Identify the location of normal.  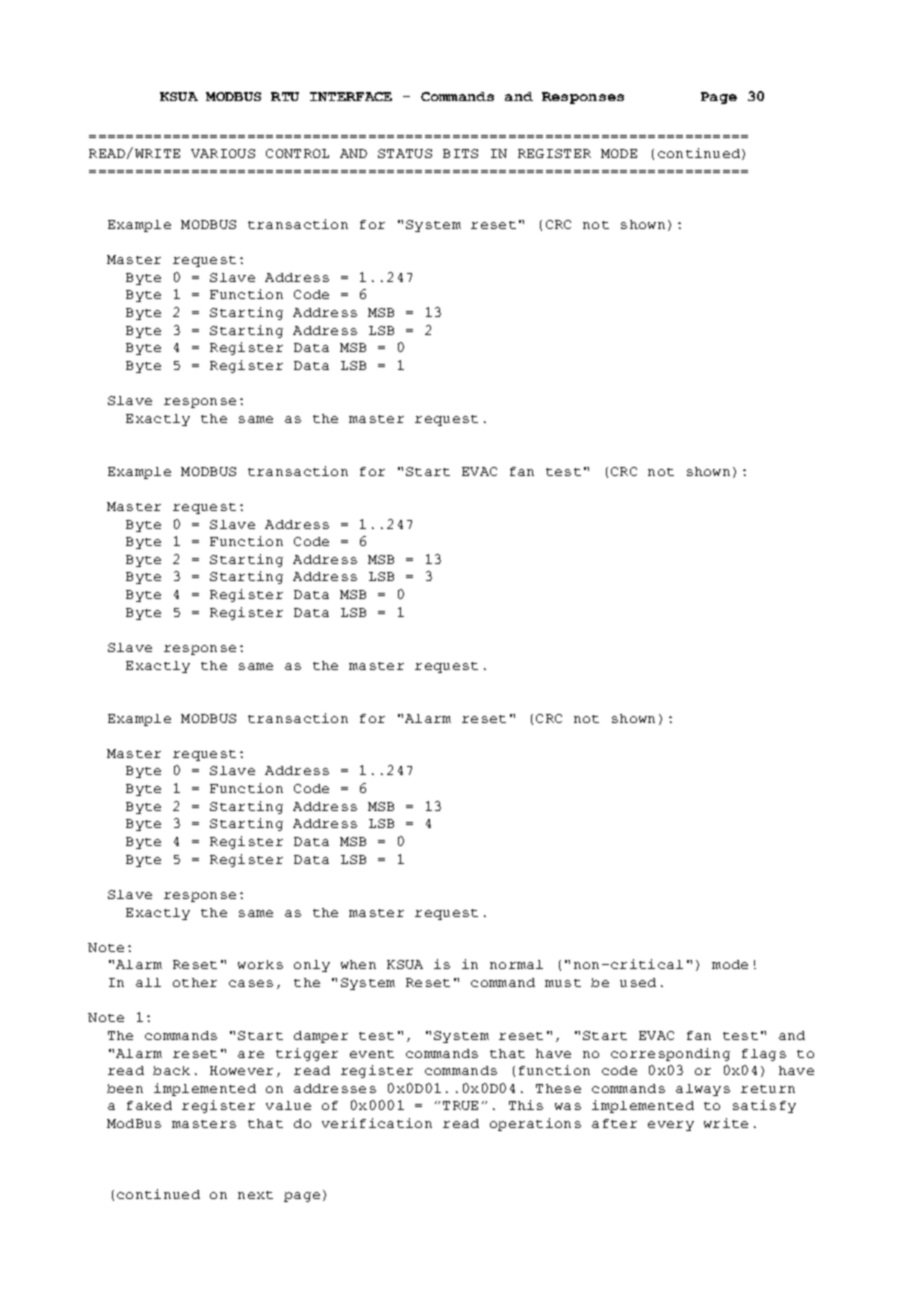
(516, 964).
